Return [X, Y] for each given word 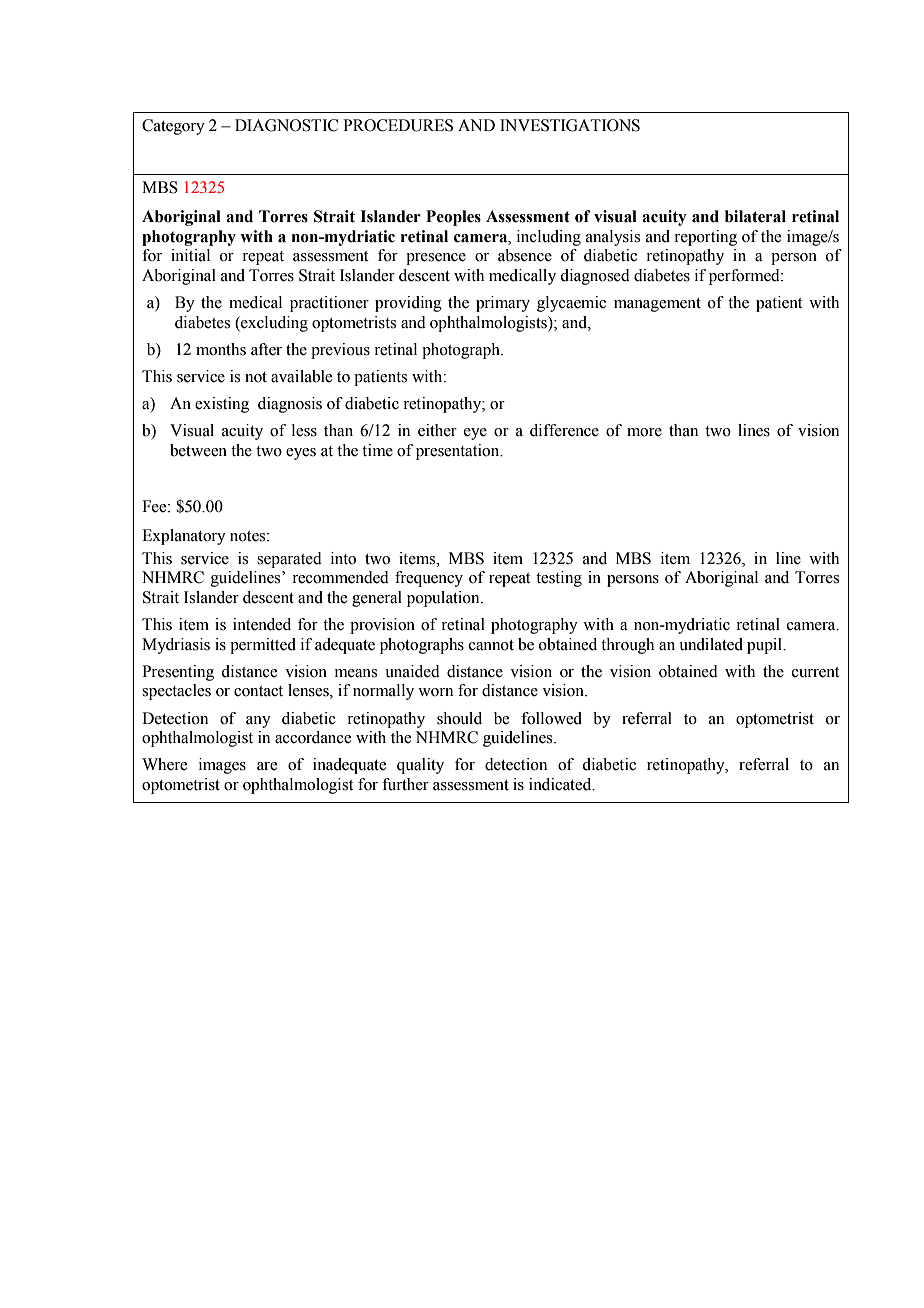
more [644, 432]
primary [503, 304]
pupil [765, 646]
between [198, 450]
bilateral [755, 216]
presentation [459, 452]
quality [420, 766]
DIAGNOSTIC [286, 125]
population [444, 599]
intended [262, 624]
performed [745, 277]
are [267, 766]
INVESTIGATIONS [570, 125]
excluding [273, 324]
